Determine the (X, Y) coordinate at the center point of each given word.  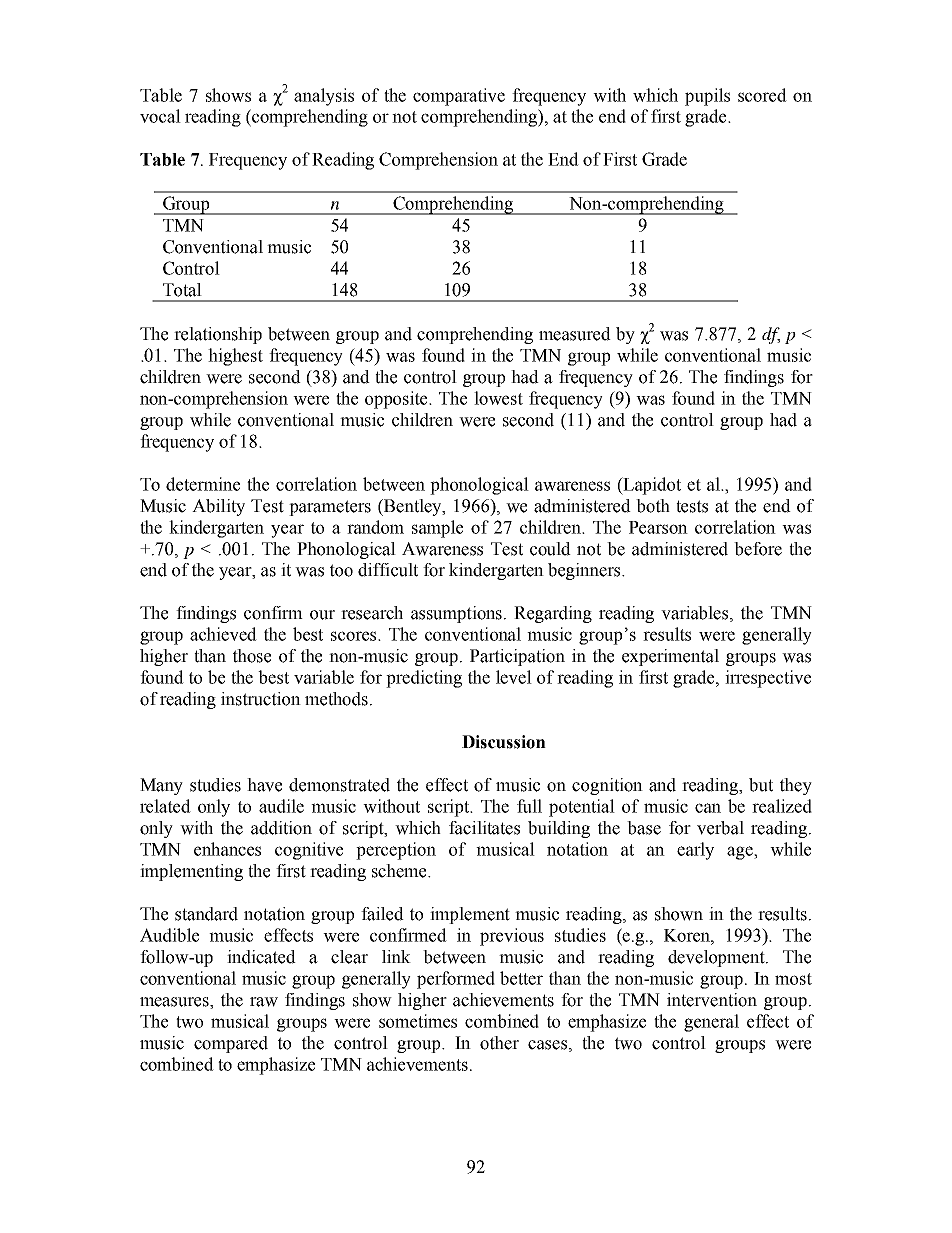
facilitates (484, 828)
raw (264, 1002)
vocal (160, 116)
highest (235, 357)
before (758, 549)
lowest (498, 398)
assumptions (458, 614)
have (264, 785)
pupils (707, 97)
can (708, 808)
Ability (218, 507)
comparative (459, 97)
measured (575, 334)
